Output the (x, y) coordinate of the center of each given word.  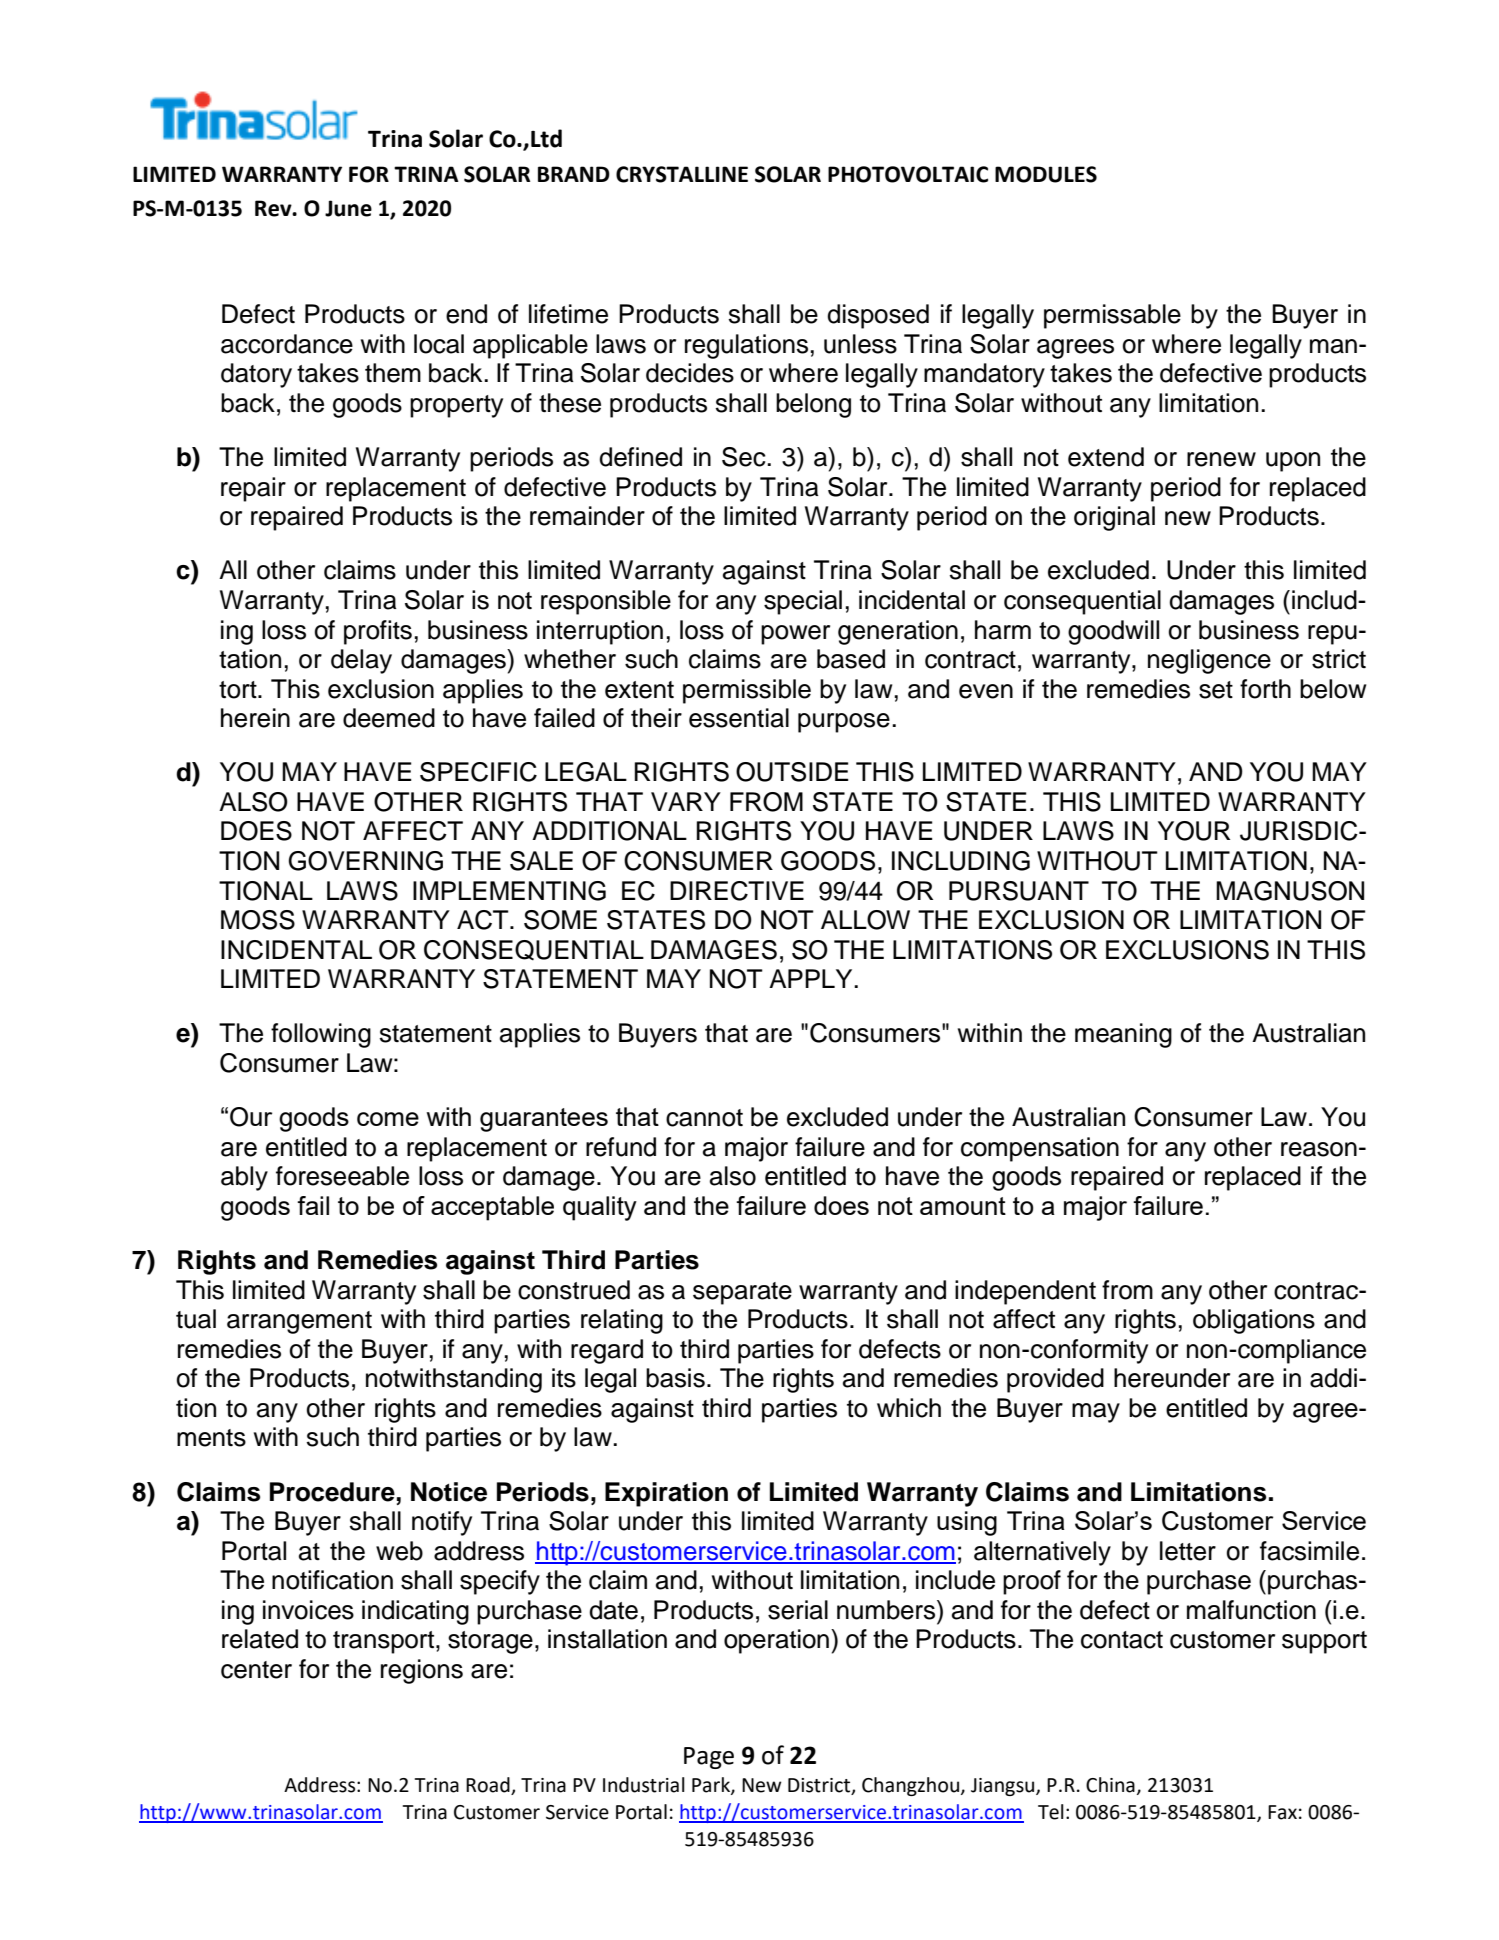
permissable (1112, 316)
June (348, 208)
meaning (1123, 1035)
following (321, 1035)
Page (709, 1758)
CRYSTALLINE (682, 174)
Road (489, 1786)
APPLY (812, 978)
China (1110, 1785)
